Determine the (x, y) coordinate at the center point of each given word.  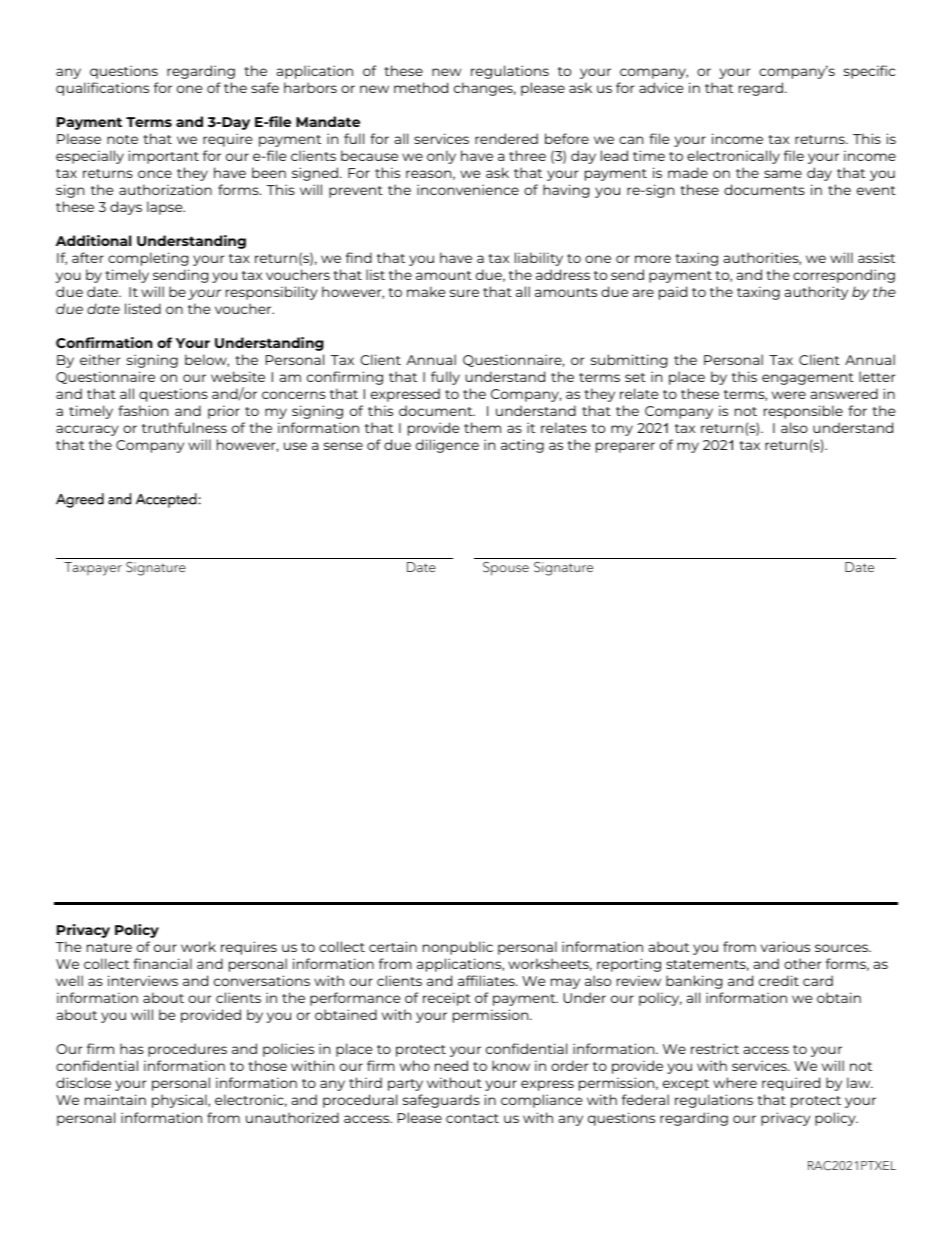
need (451, 1065)
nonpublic (458, 948)
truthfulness (184, 427)
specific (869, 72)
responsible (803, 412)
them (482, 427)
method (421, 87)
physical (180, 1101)
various (785, 946)
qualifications (102, 89)
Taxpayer (93, 569)
